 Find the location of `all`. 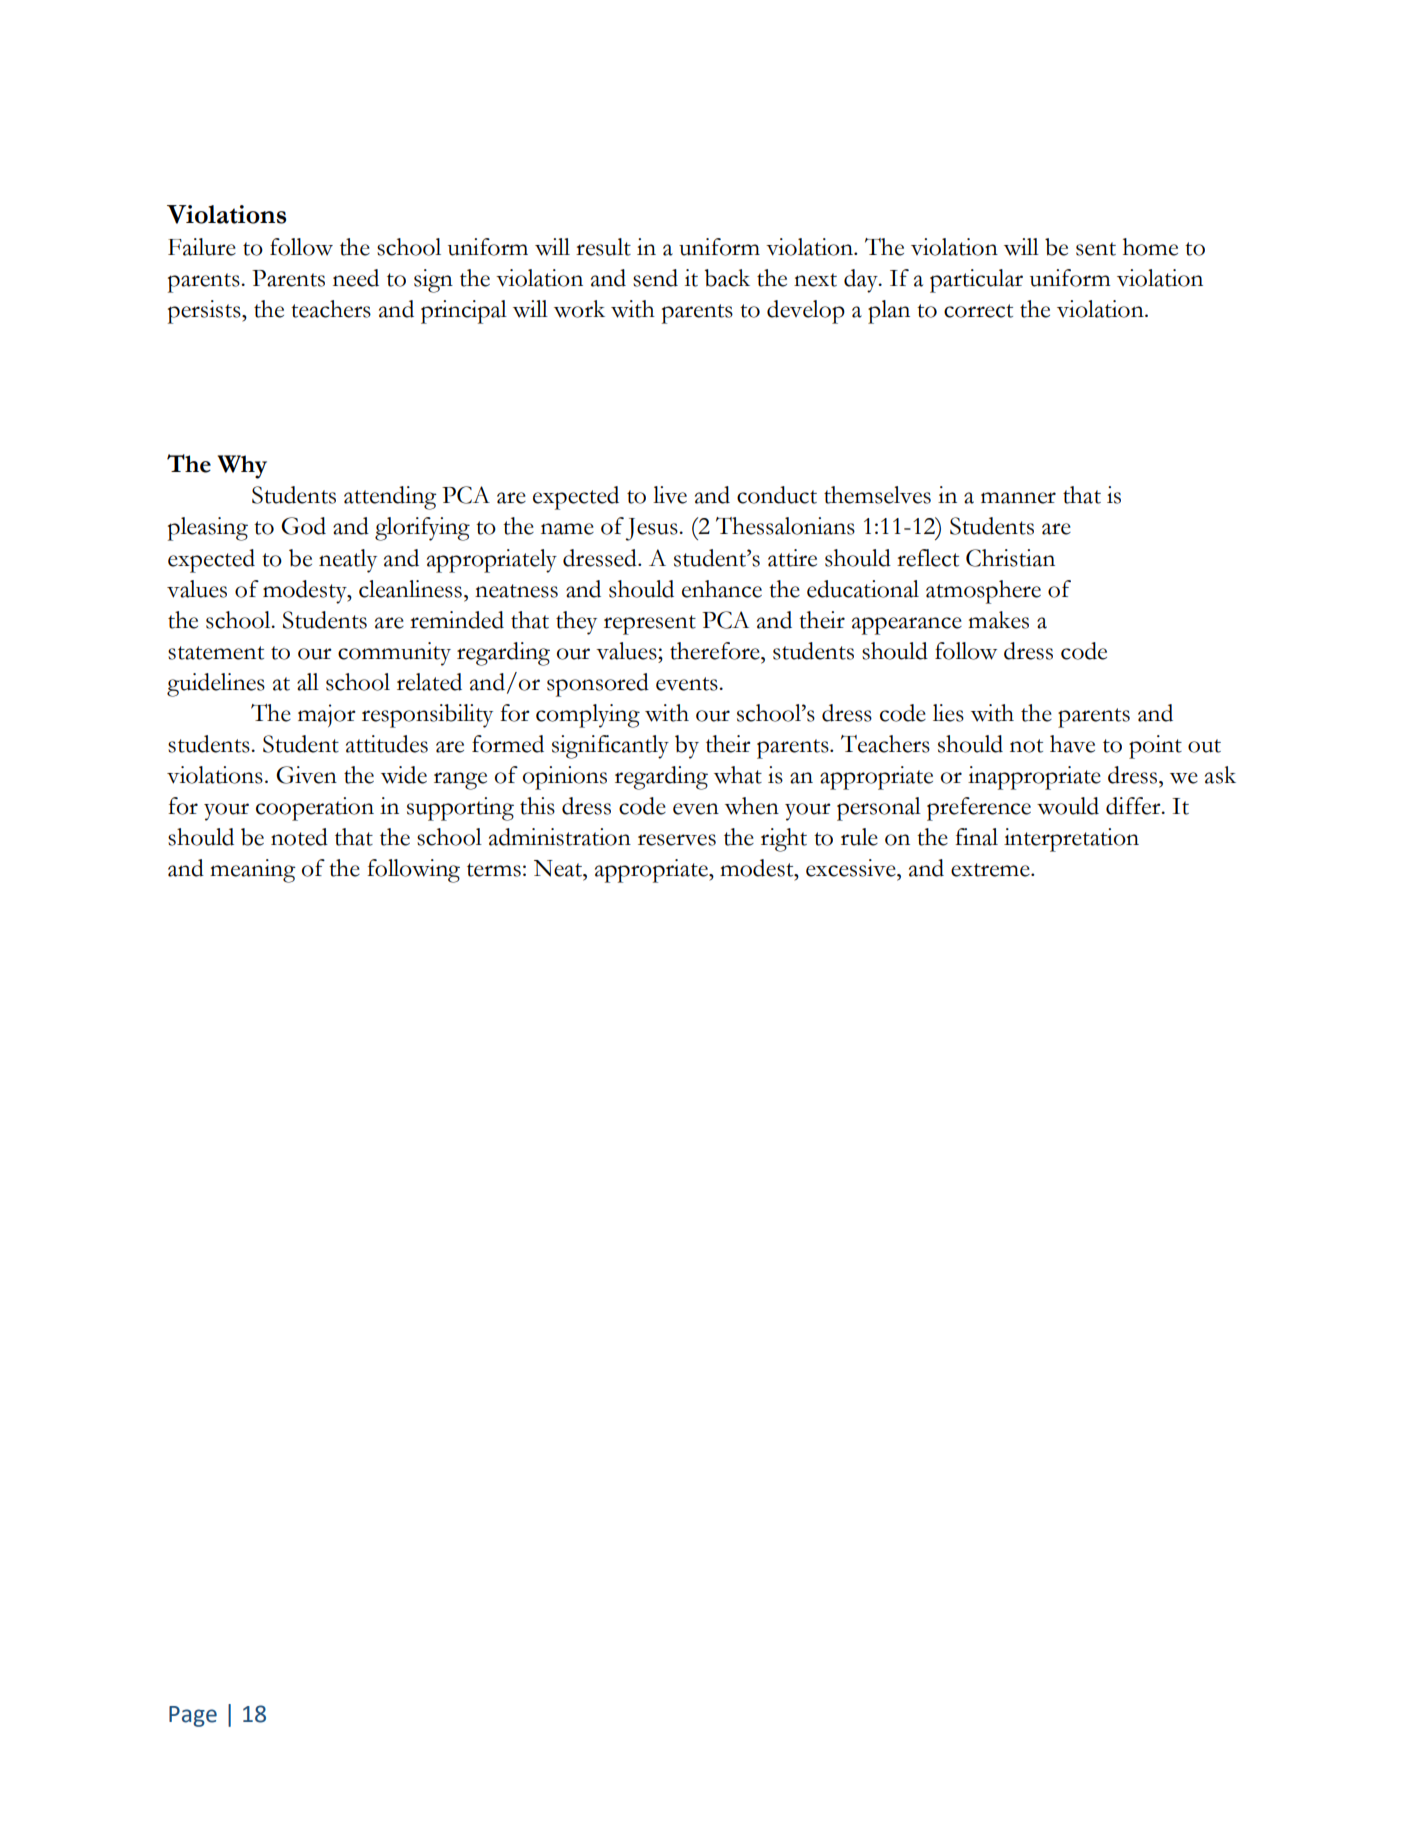

all is located at coordinates (308, 682).
